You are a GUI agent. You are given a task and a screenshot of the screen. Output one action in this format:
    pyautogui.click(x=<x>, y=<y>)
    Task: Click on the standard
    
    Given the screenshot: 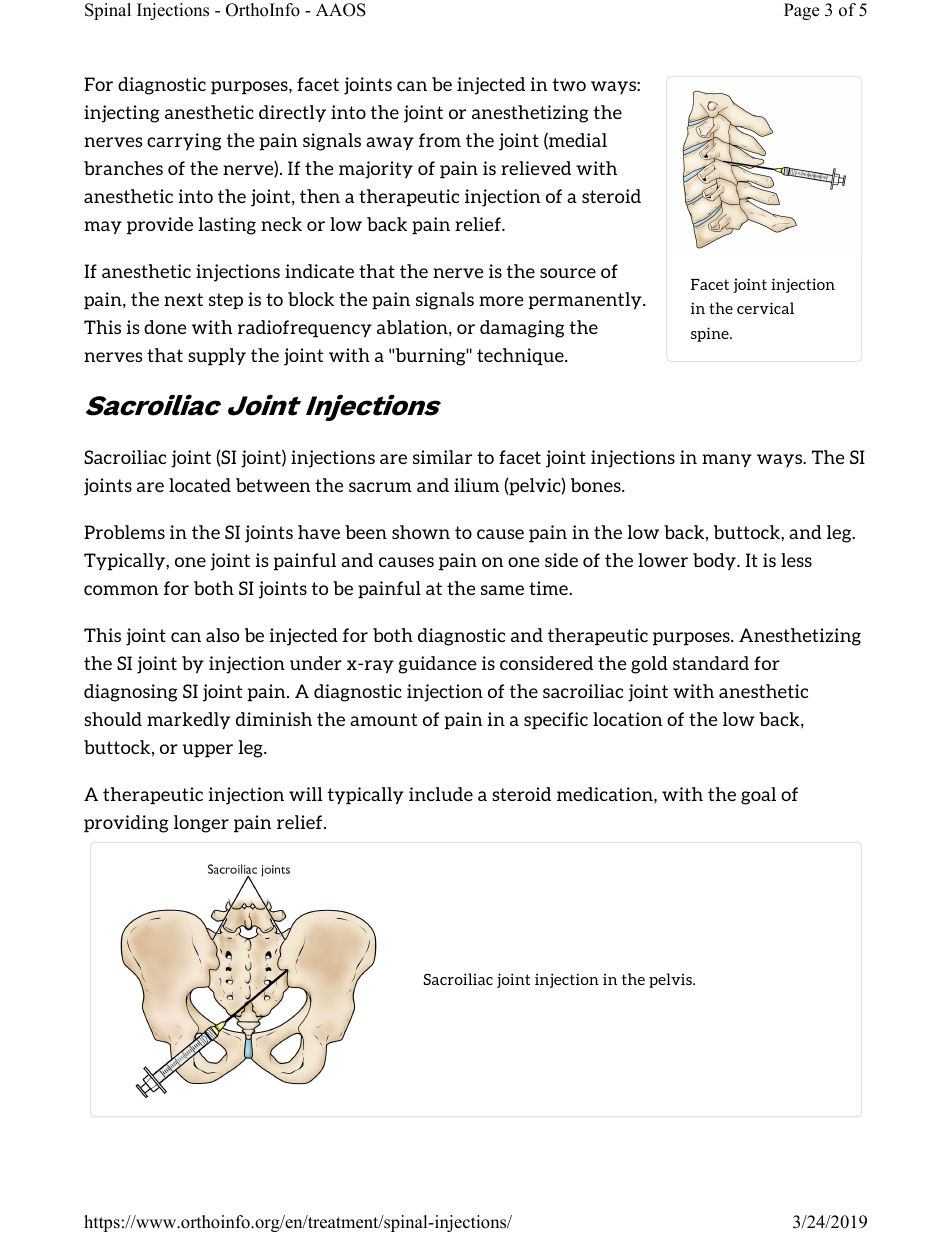 What is the action you would take?
    pyautogui.click(x=711, y=663)
